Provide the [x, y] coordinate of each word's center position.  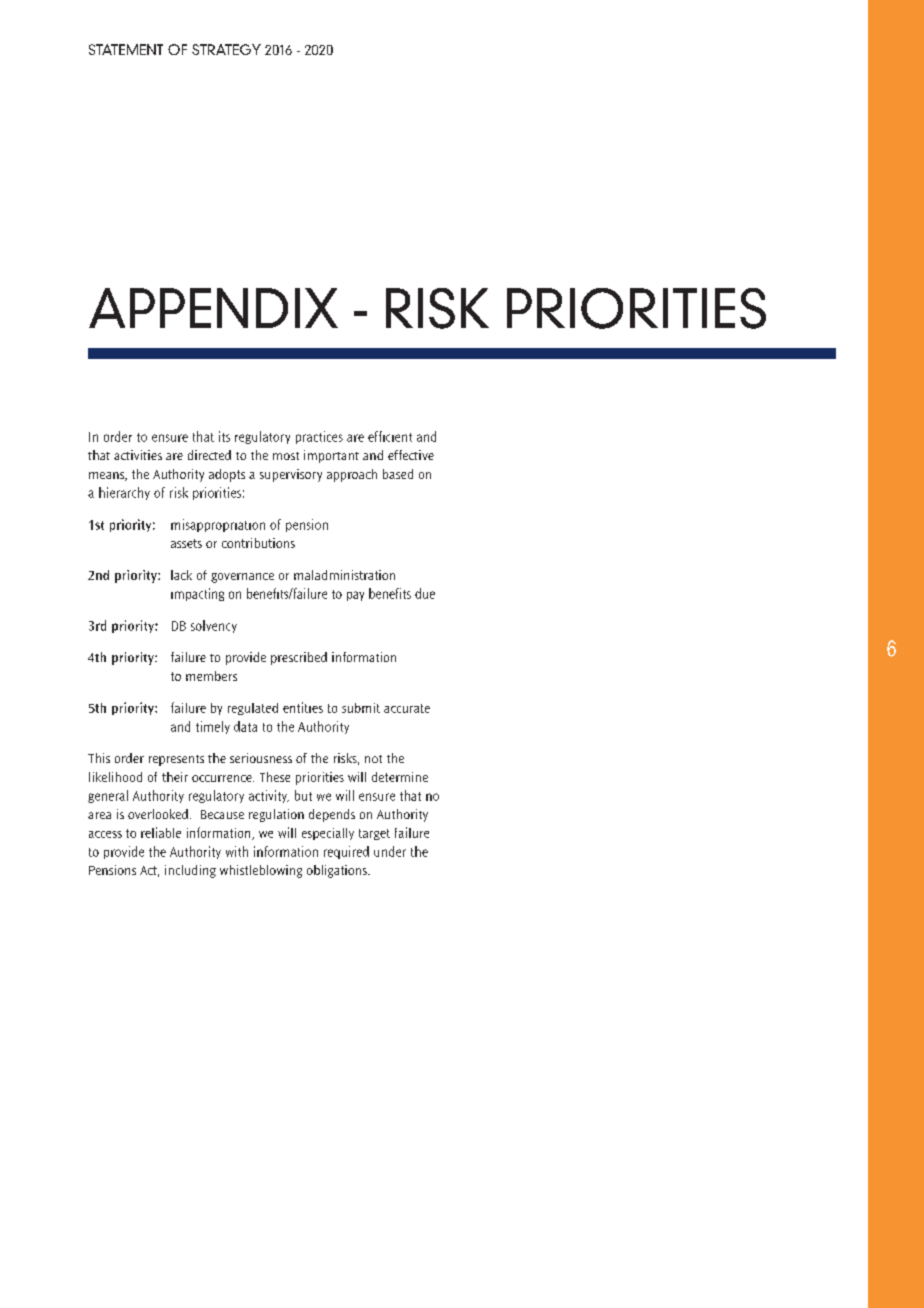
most [286, 456]
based [398, 474]
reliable [161, 832]
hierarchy [124, 493]
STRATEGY [226, 49]
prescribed [299, 658]
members [211, 676]
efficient [390, 436]
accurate [407, 708]
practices [319, 437]
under [390, 851]
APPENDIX [213, 308]
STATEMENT [126, 49]
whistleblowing [261, 871]
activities [138, 455]
